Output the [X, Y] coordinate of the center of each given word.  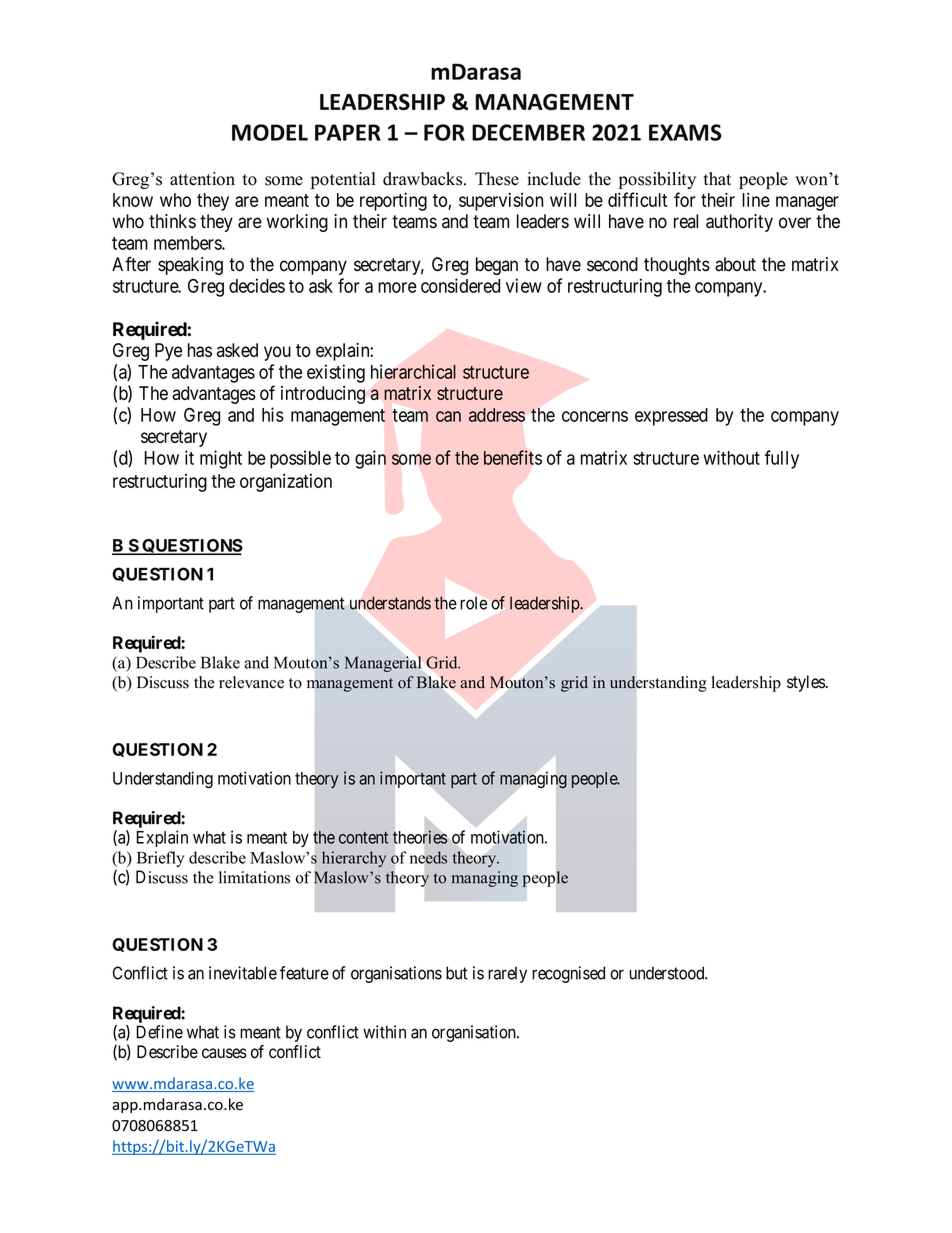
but [457, 973]
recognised [568, 974]
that [717, 178]
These [497, 179]
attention [202, 179]
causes [224, 1053]
